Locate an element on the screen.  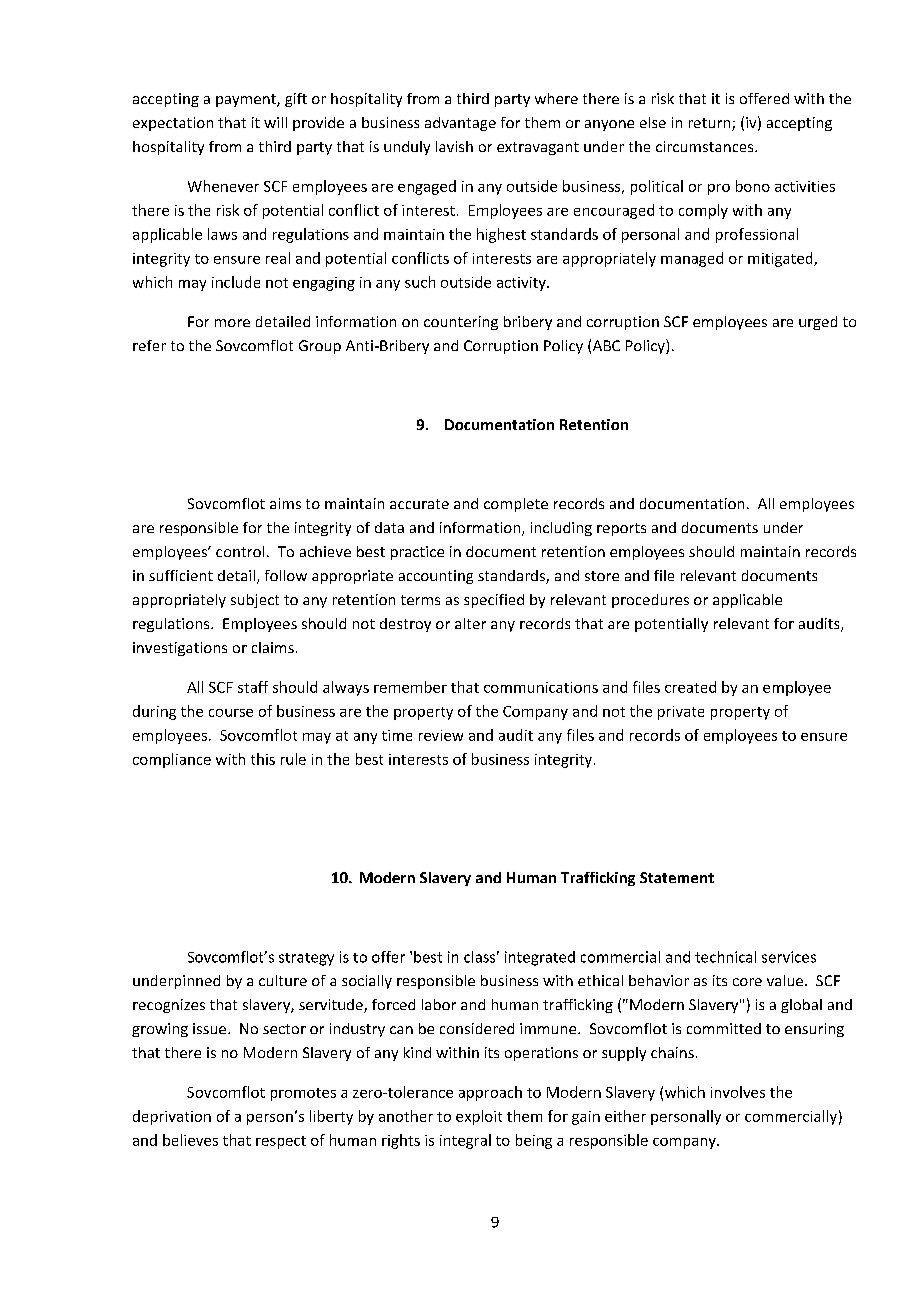
payment is located at coordinates (247, 100).
